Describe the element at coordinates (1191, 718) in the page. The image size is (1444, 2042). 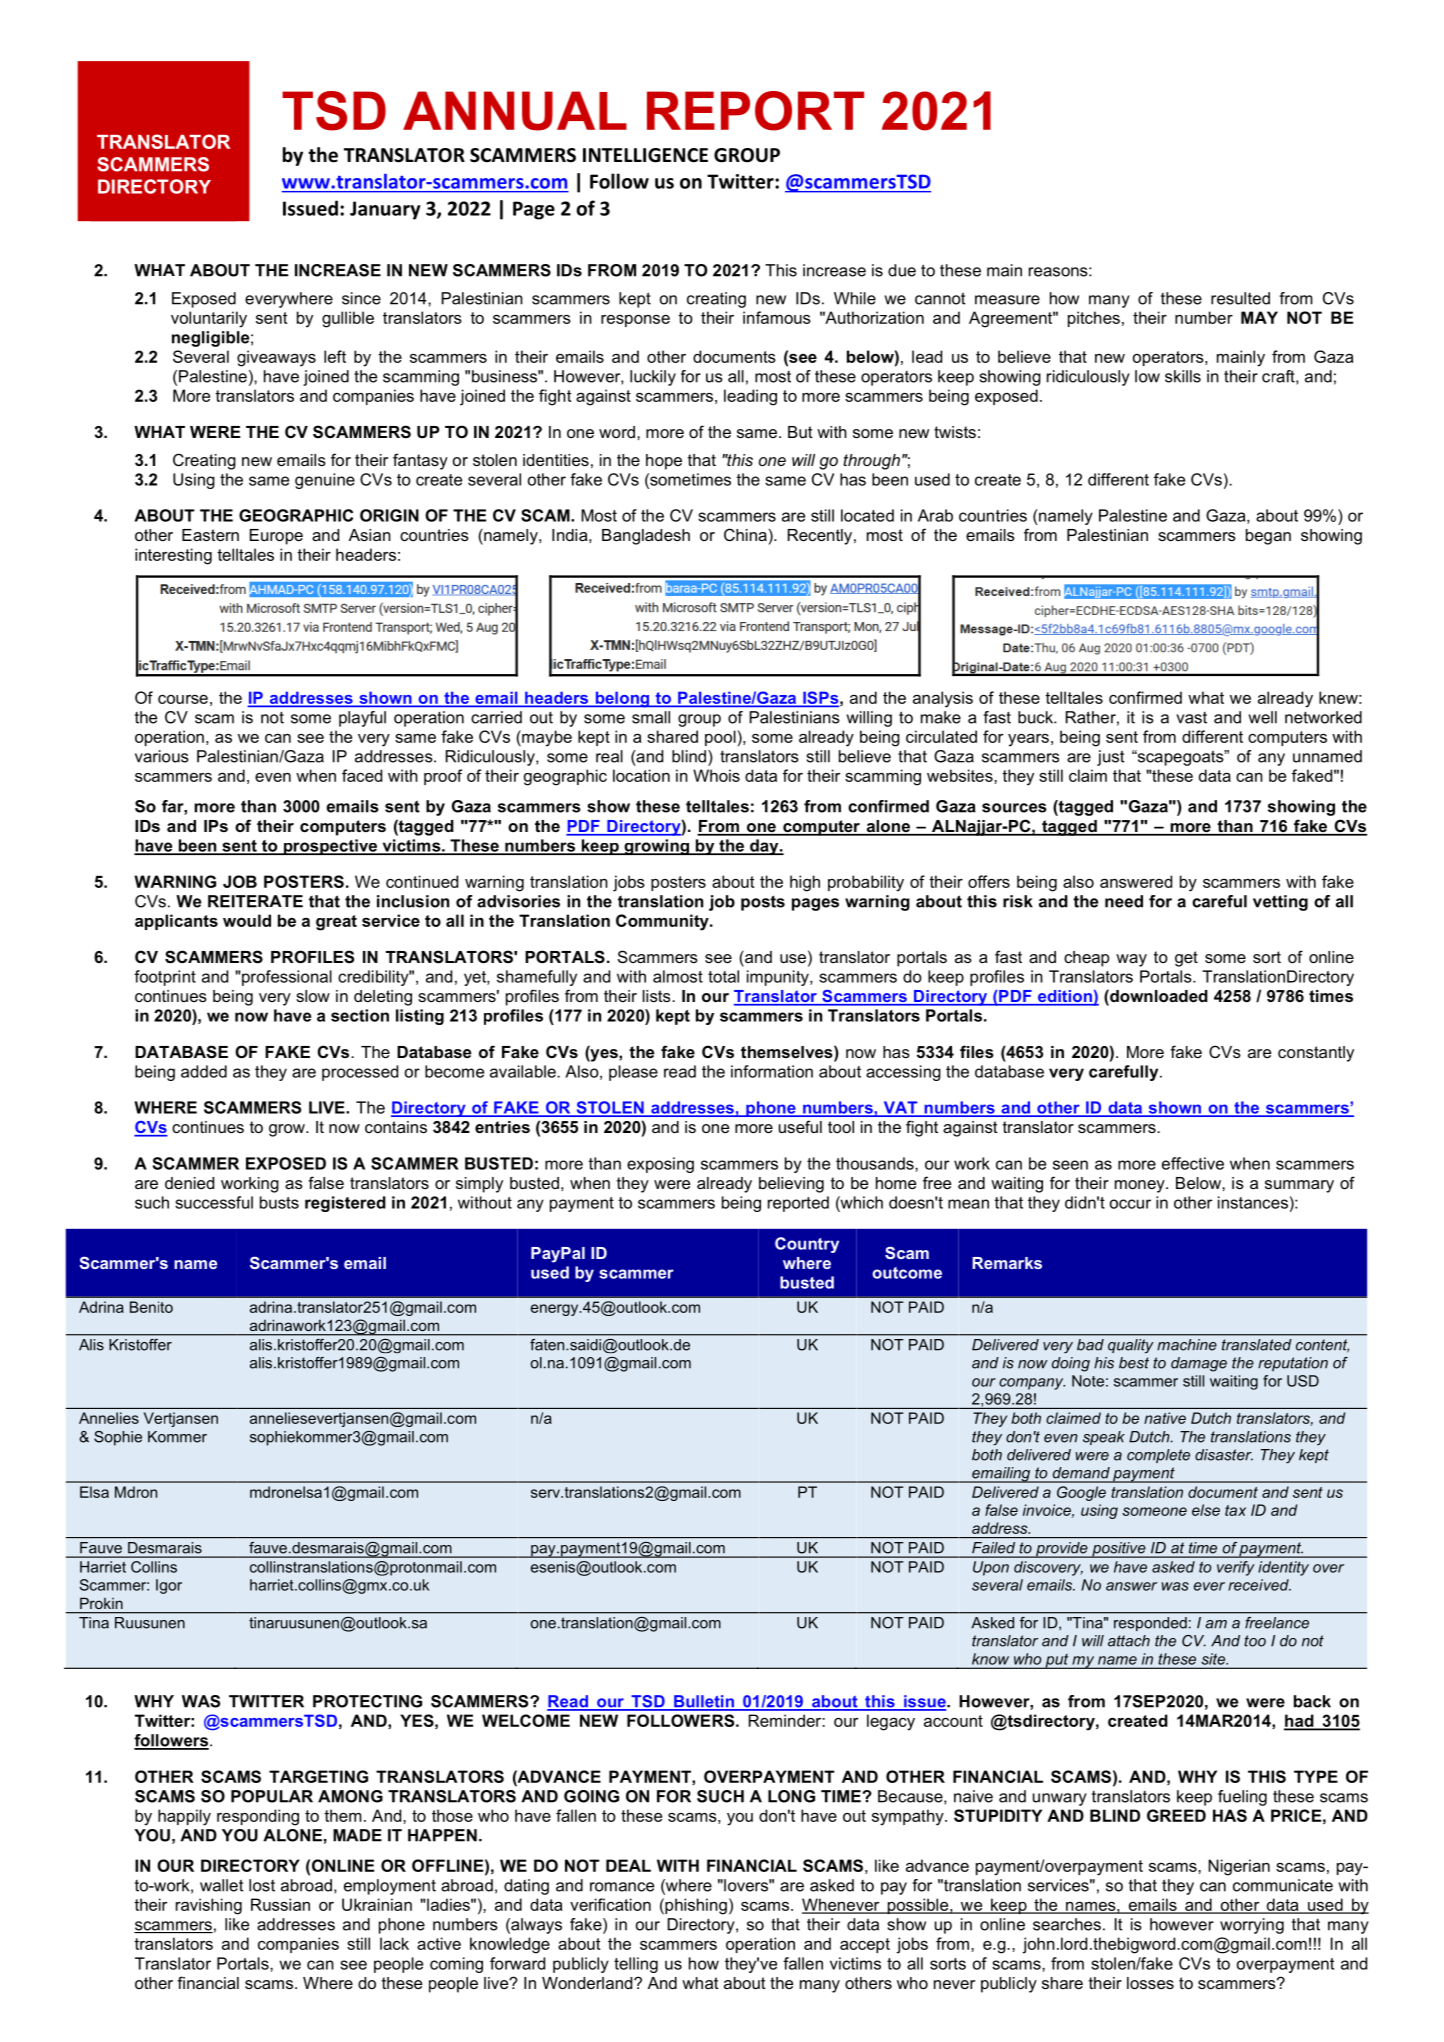
I see `vast` at that location.
